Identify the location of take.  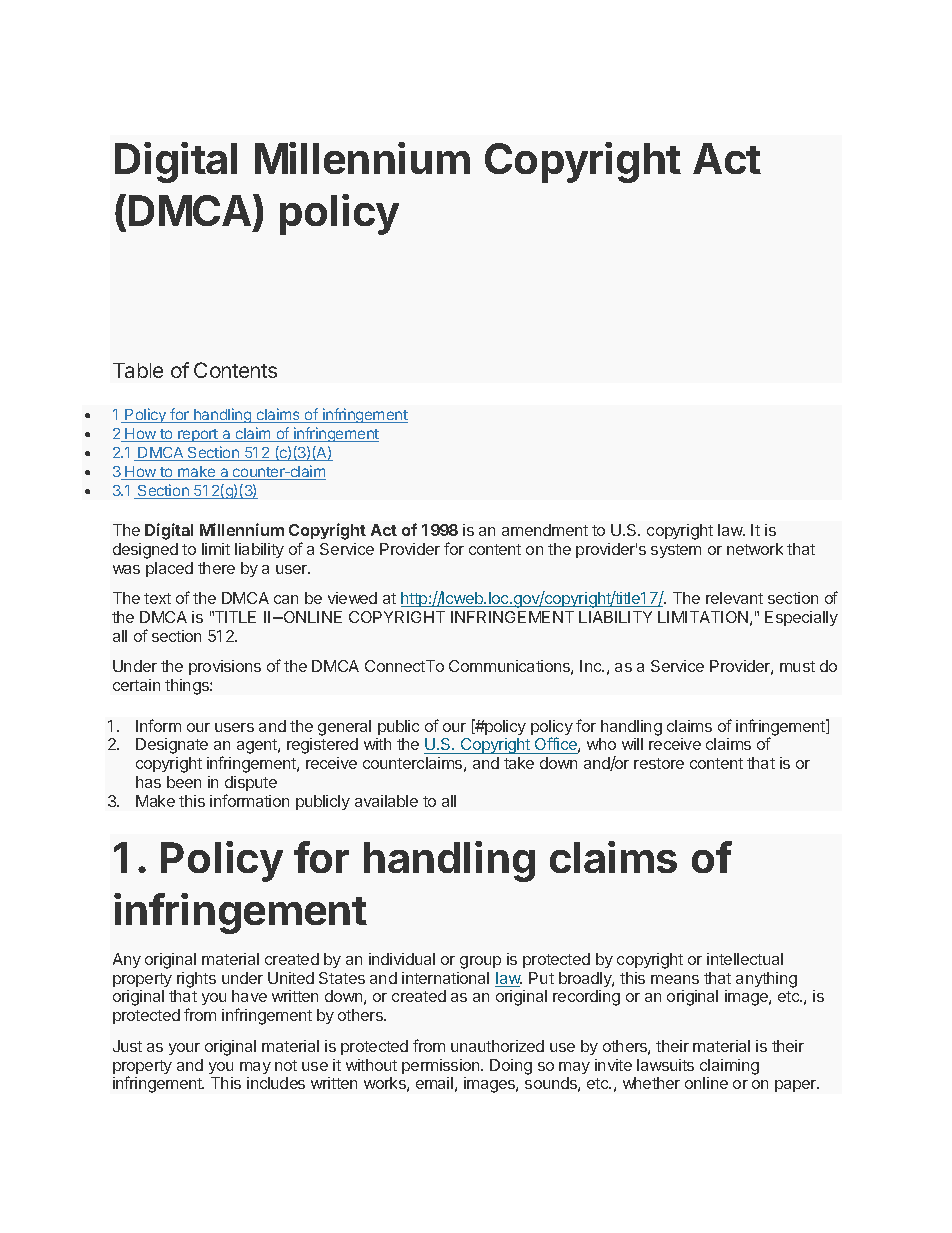
(519, 763).
